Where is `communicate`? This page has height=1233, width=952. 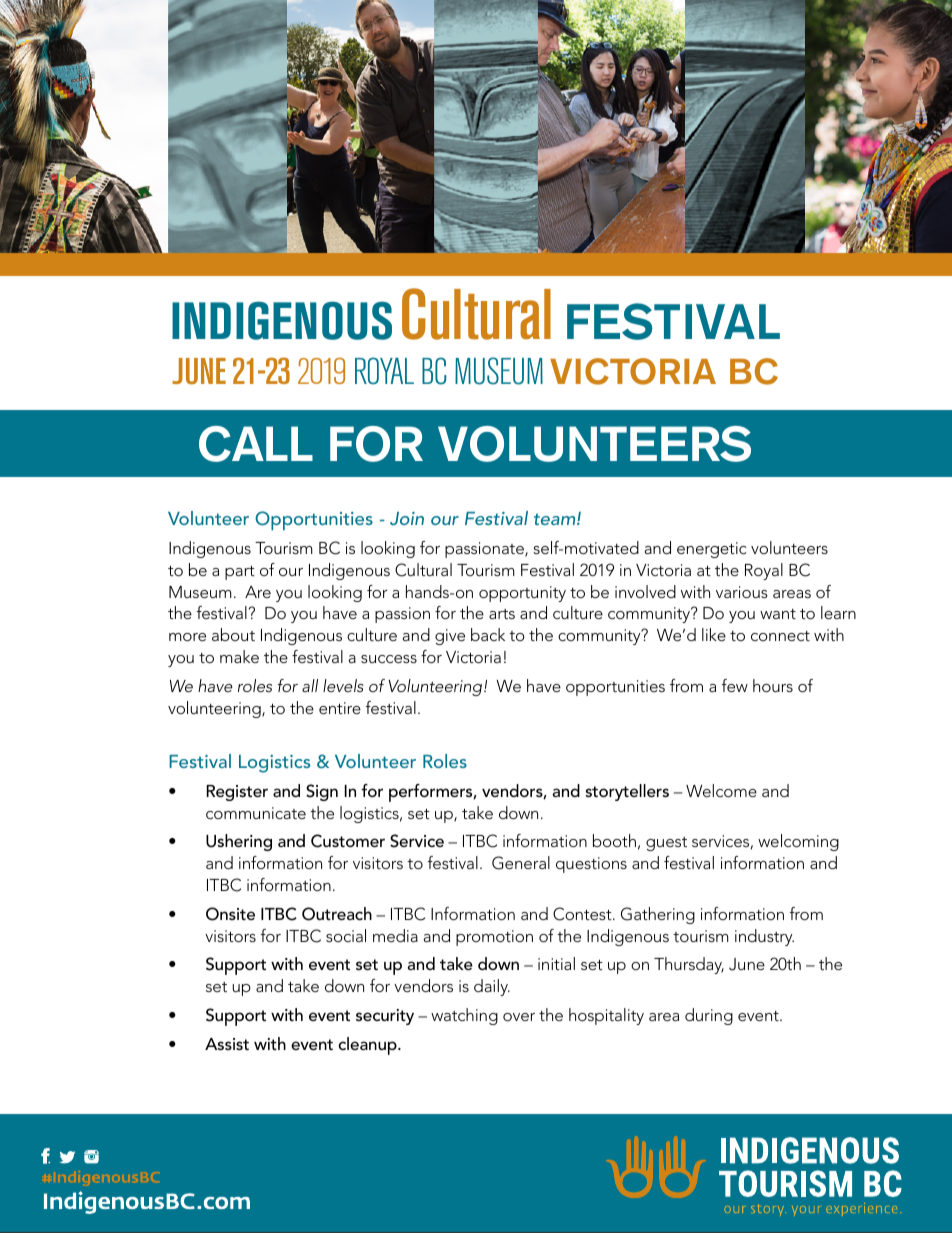
communicate is located at coordinates (256, 813).
